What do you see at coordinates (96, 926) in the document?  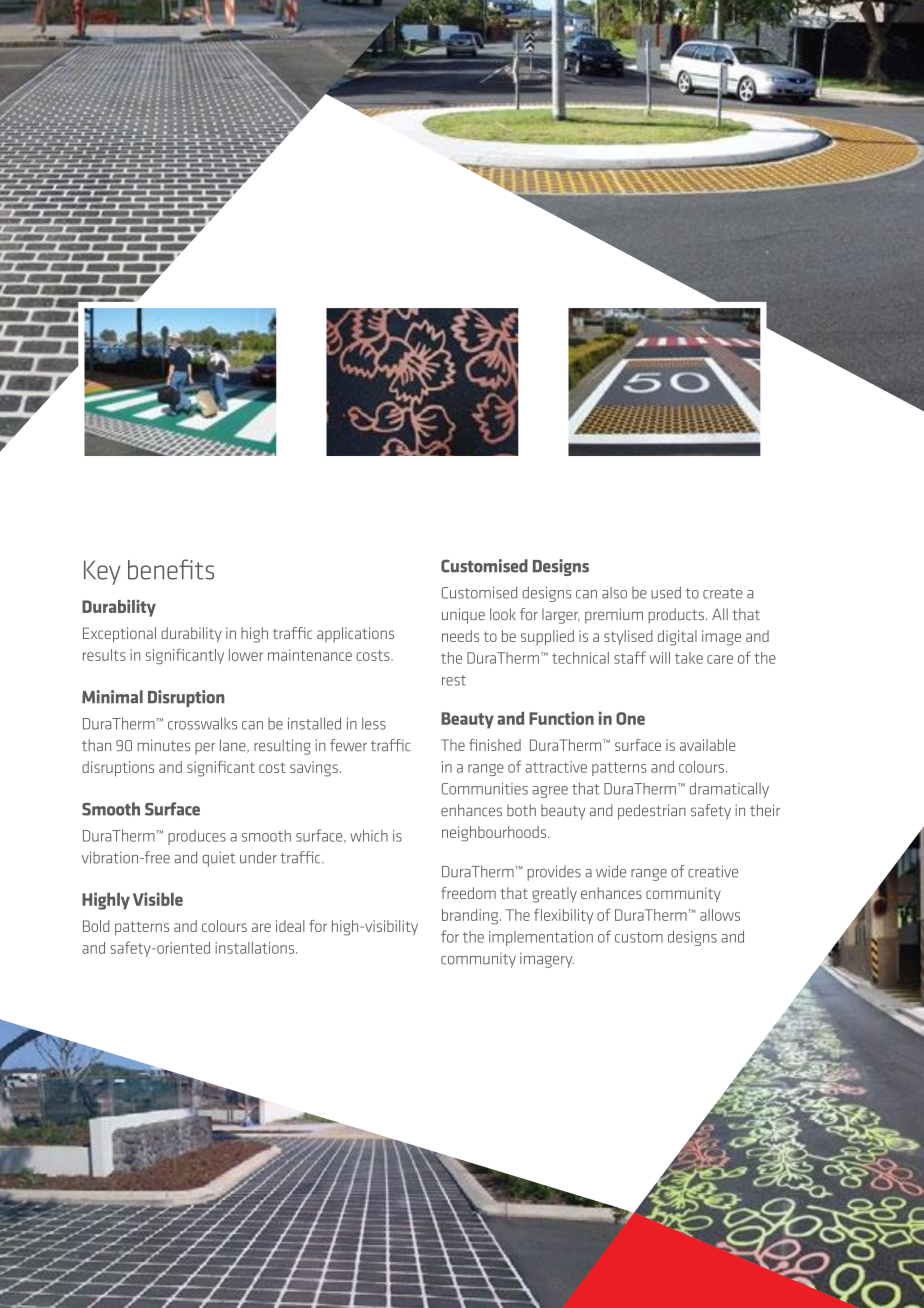 I see `Bold` at bounding box center [96, 926].
